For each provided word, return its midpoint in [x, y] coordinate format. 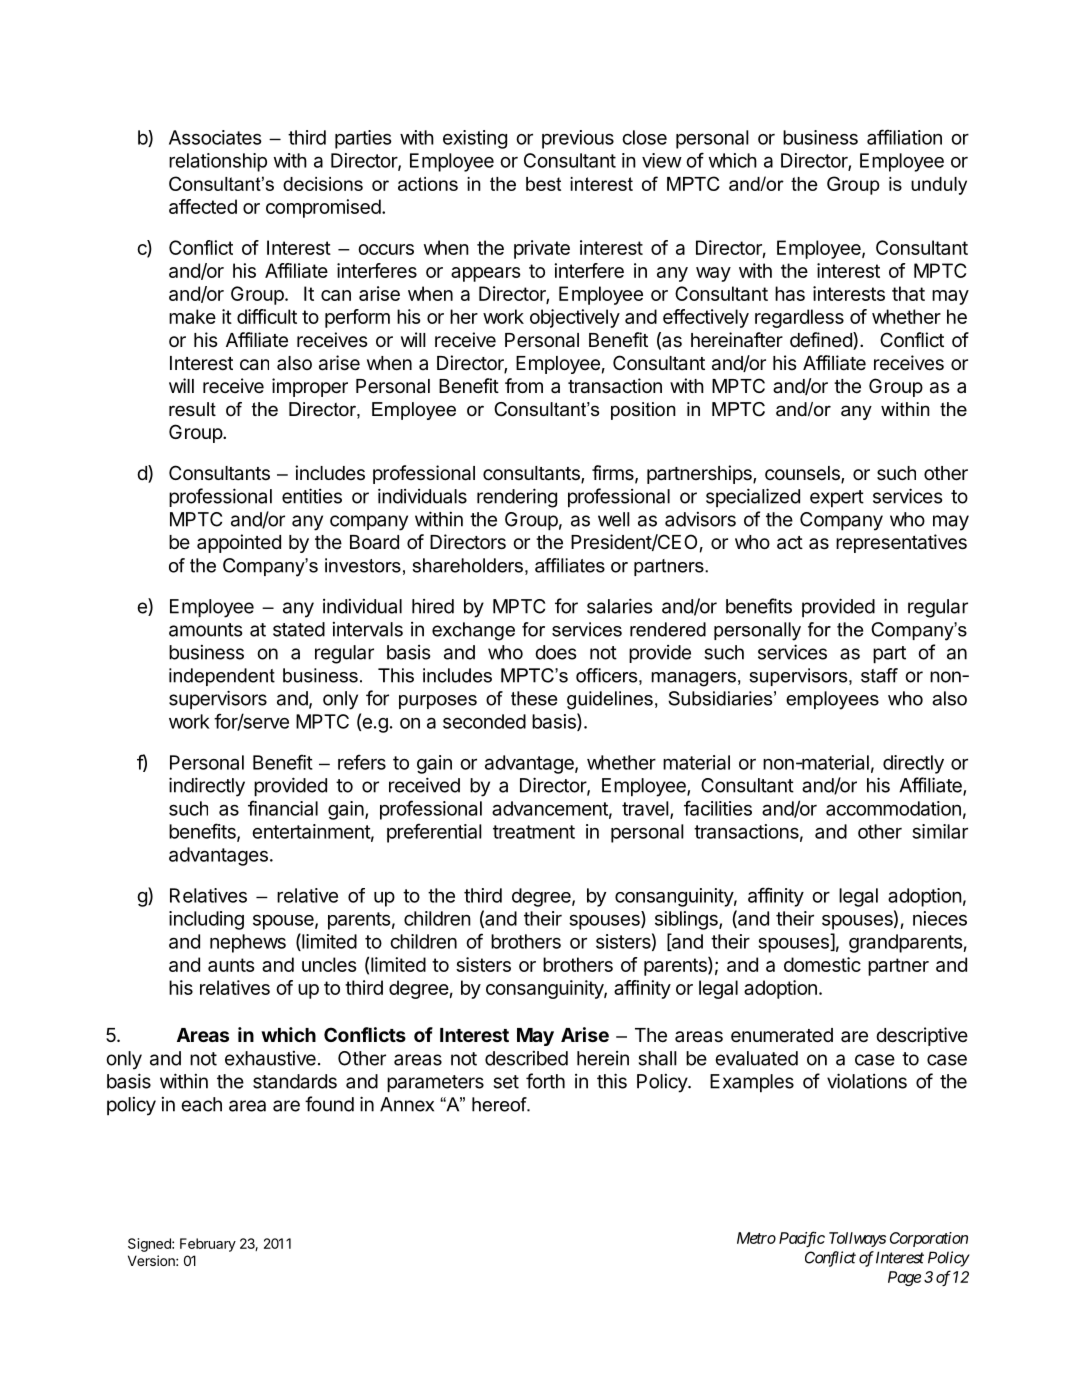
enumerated [782, 1035]
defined [822, 341]
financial [283, 808]
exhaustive [270, 1058]
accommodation [893, 808]
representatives [901, 543]
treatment [534, 832]
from [524, 385]
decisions [323, 184]
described [526, 1058]
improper [310, 387]
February [208, 1245]
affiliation [904, 137]
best [543, 184]
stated [299, 629]
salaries [620, 606]
